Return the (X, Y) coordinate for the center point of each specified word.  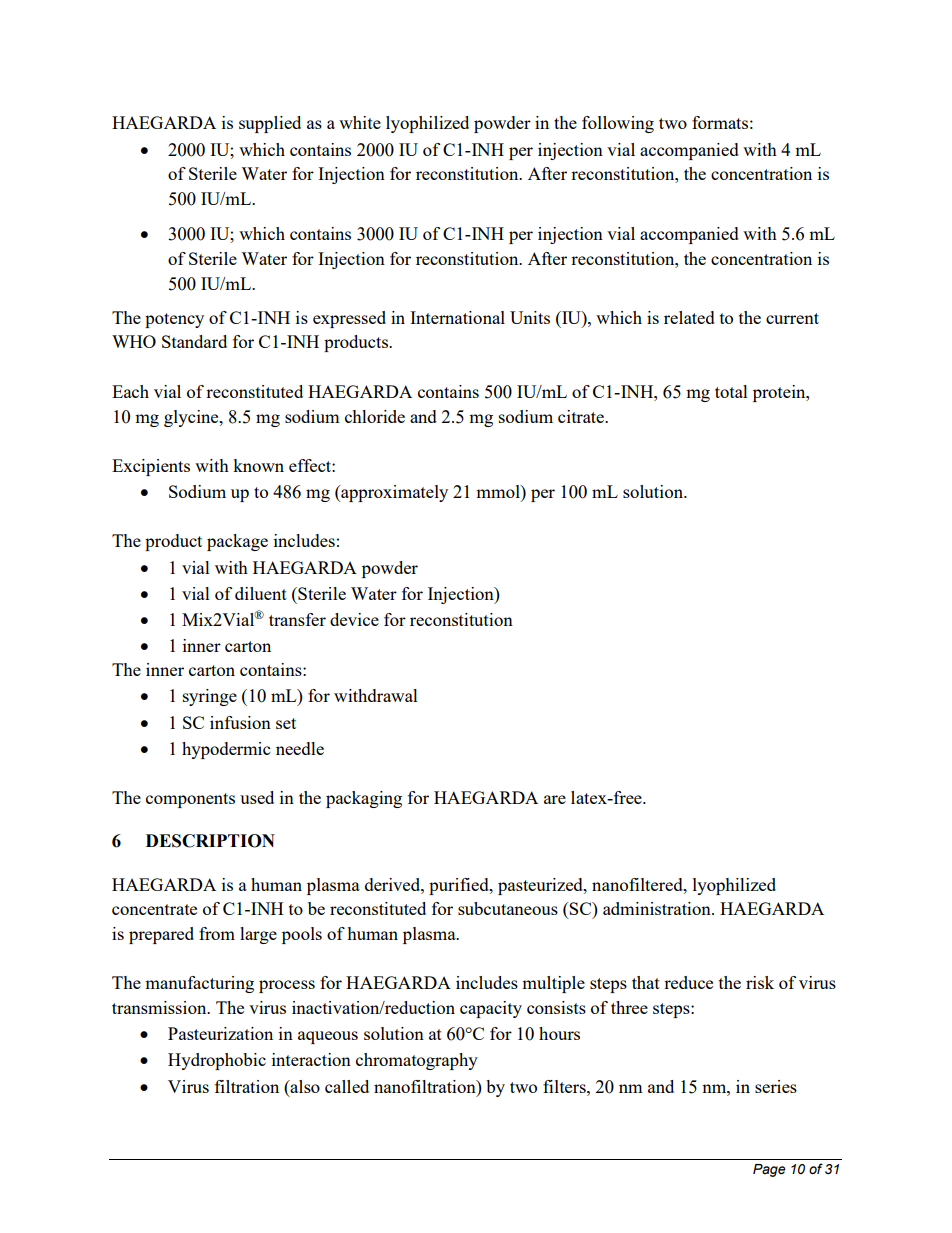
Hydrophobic (217, 1061)
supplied (270, 124)
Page (769, 1170)
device (354, 619)
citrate (582, 416)
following (618, 124)
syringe (210, 697)
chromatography (417, 1061)
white (360, 122)
